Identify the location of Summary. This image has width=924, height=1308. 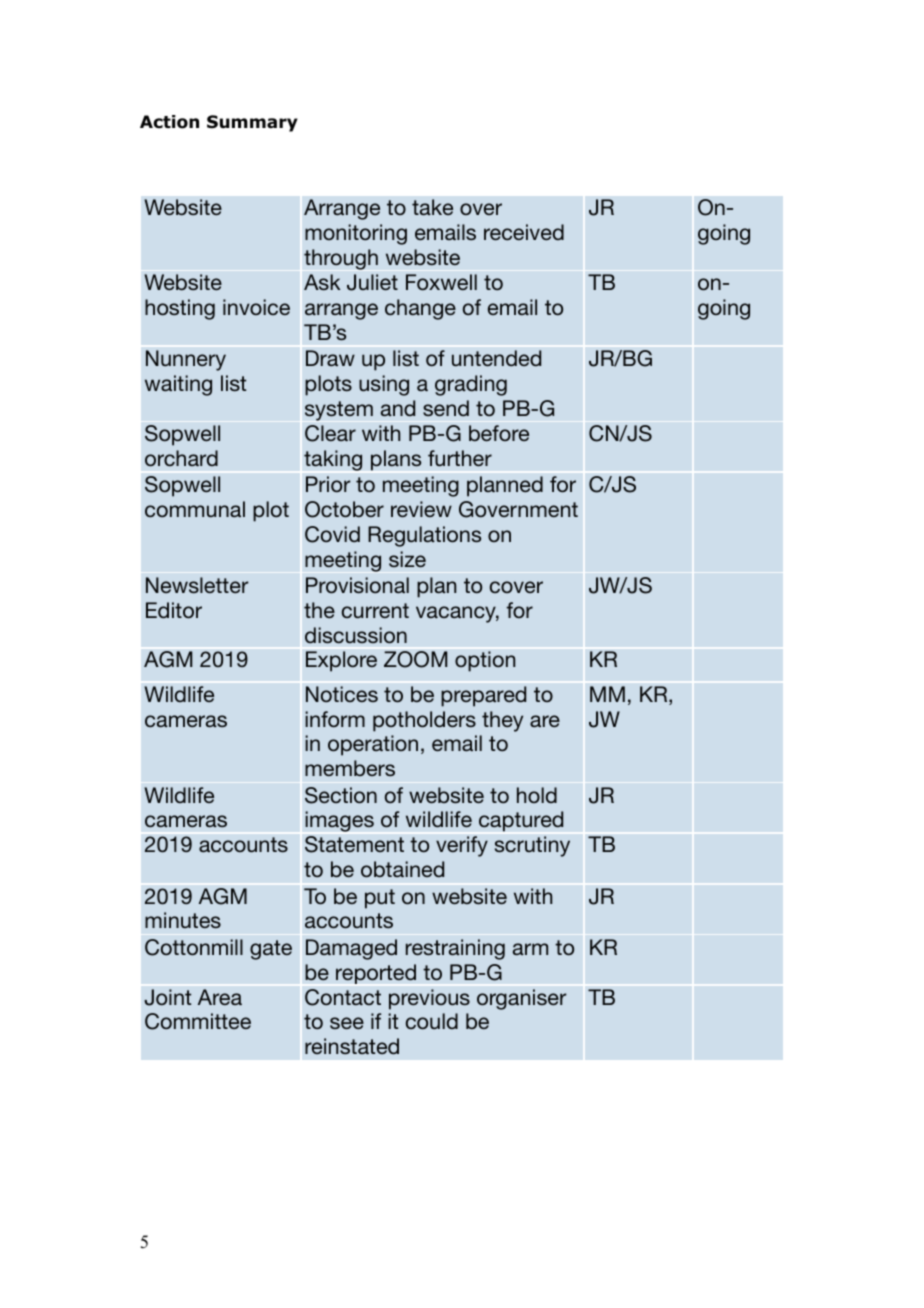
(252, 123).
